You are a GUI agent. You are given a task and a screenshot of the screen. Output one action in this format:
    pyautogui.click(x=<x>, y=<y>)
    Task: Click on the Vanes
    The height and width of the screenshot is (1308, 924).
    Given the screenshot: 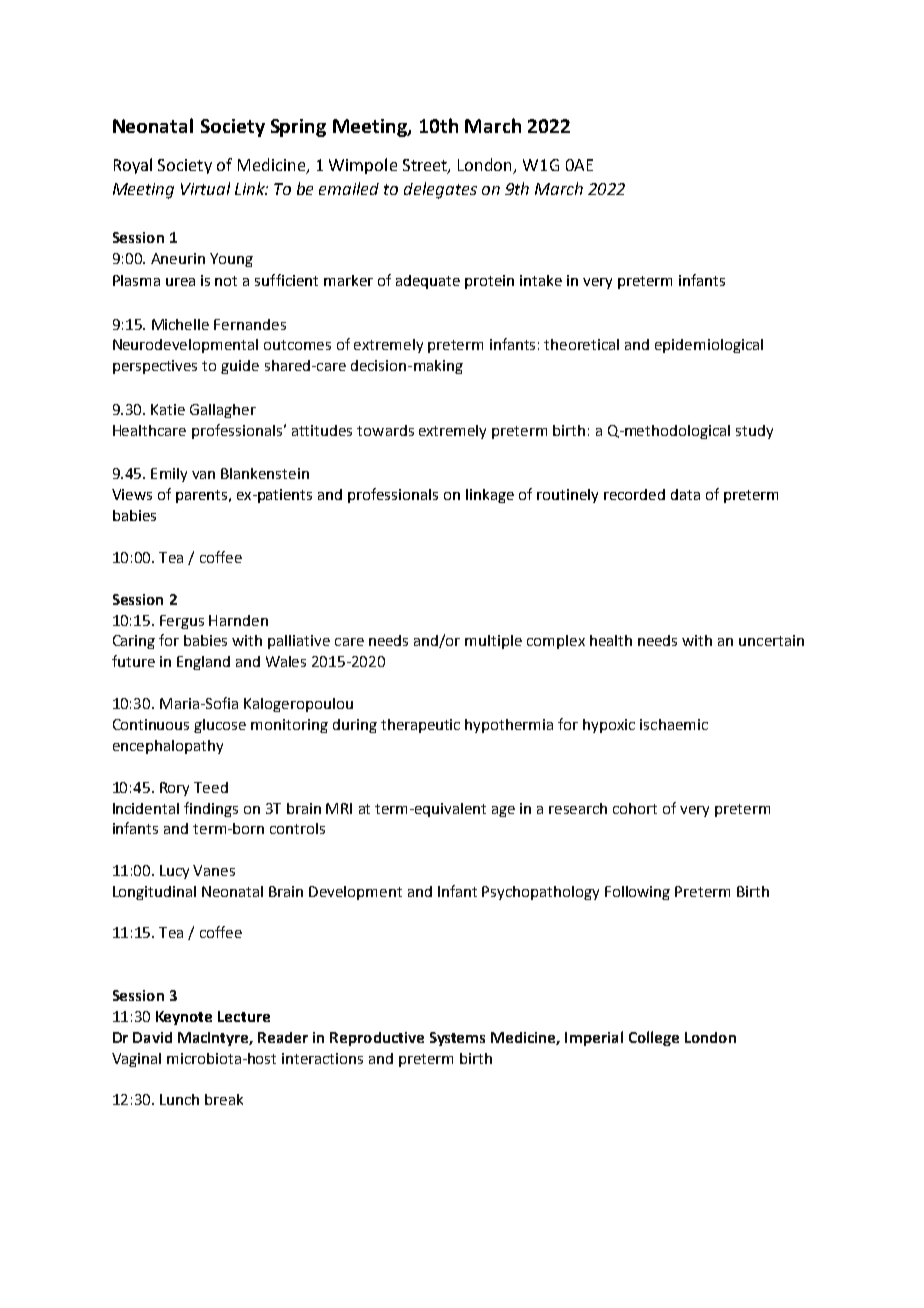 What is the action you would take?
    pyautogui.click(x=214, y=870)
